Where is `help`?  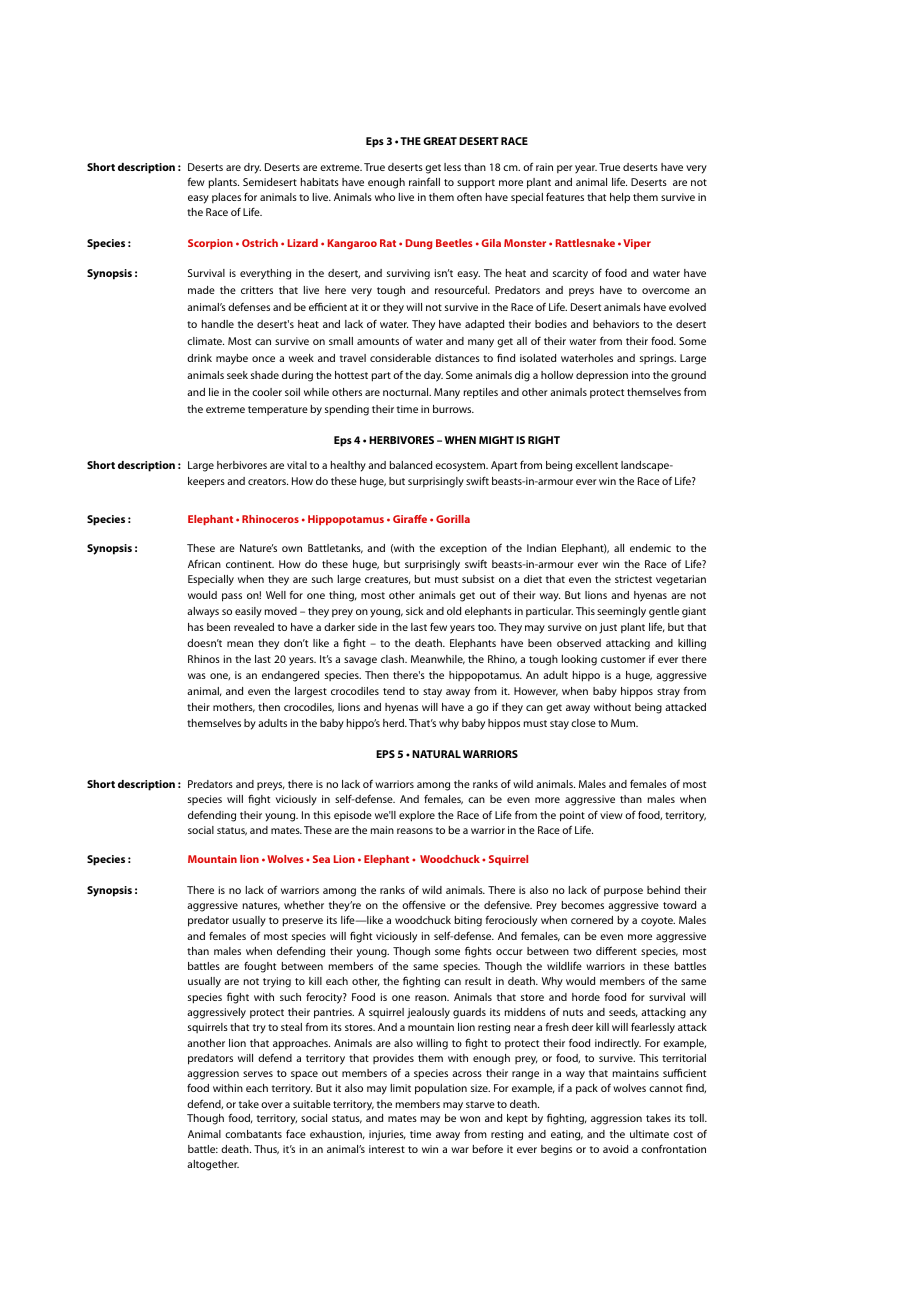
help is located at coordinates (620, 198).
